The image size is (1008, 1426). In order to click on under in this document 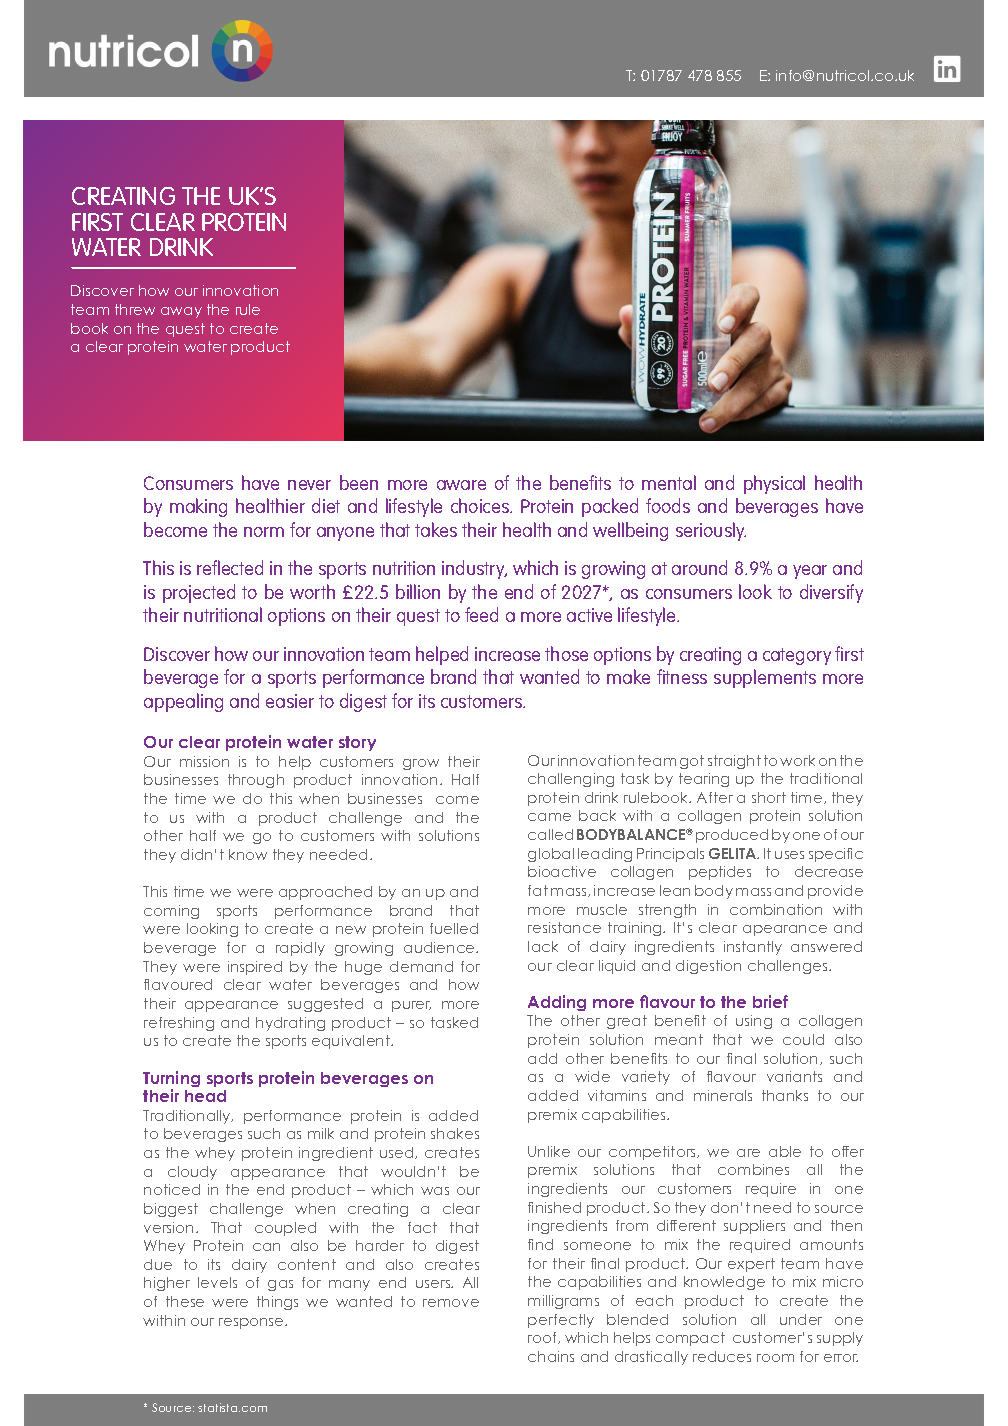, I will do `click(801, 1319)`.
